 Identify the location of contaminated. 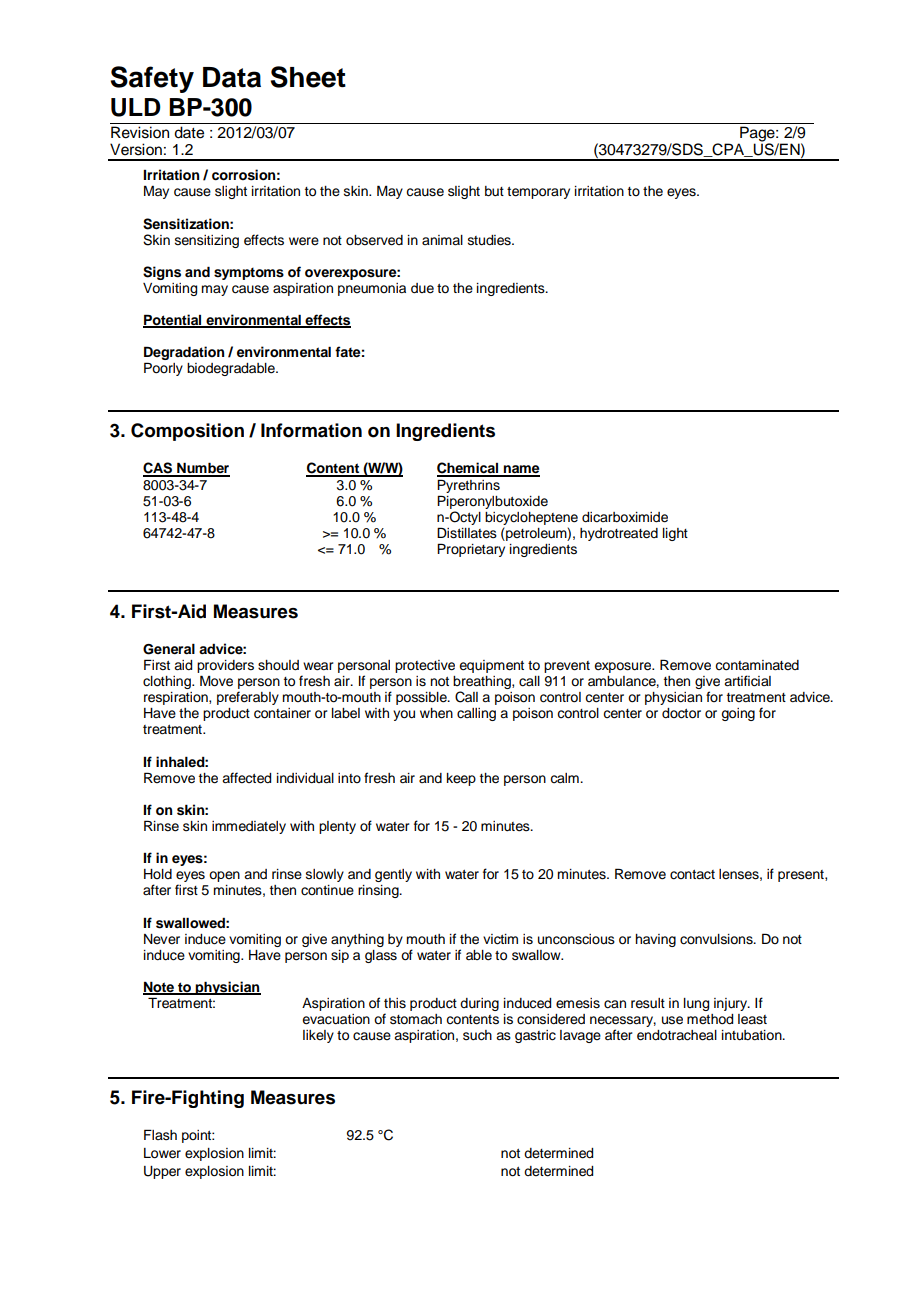
(757, 665).
